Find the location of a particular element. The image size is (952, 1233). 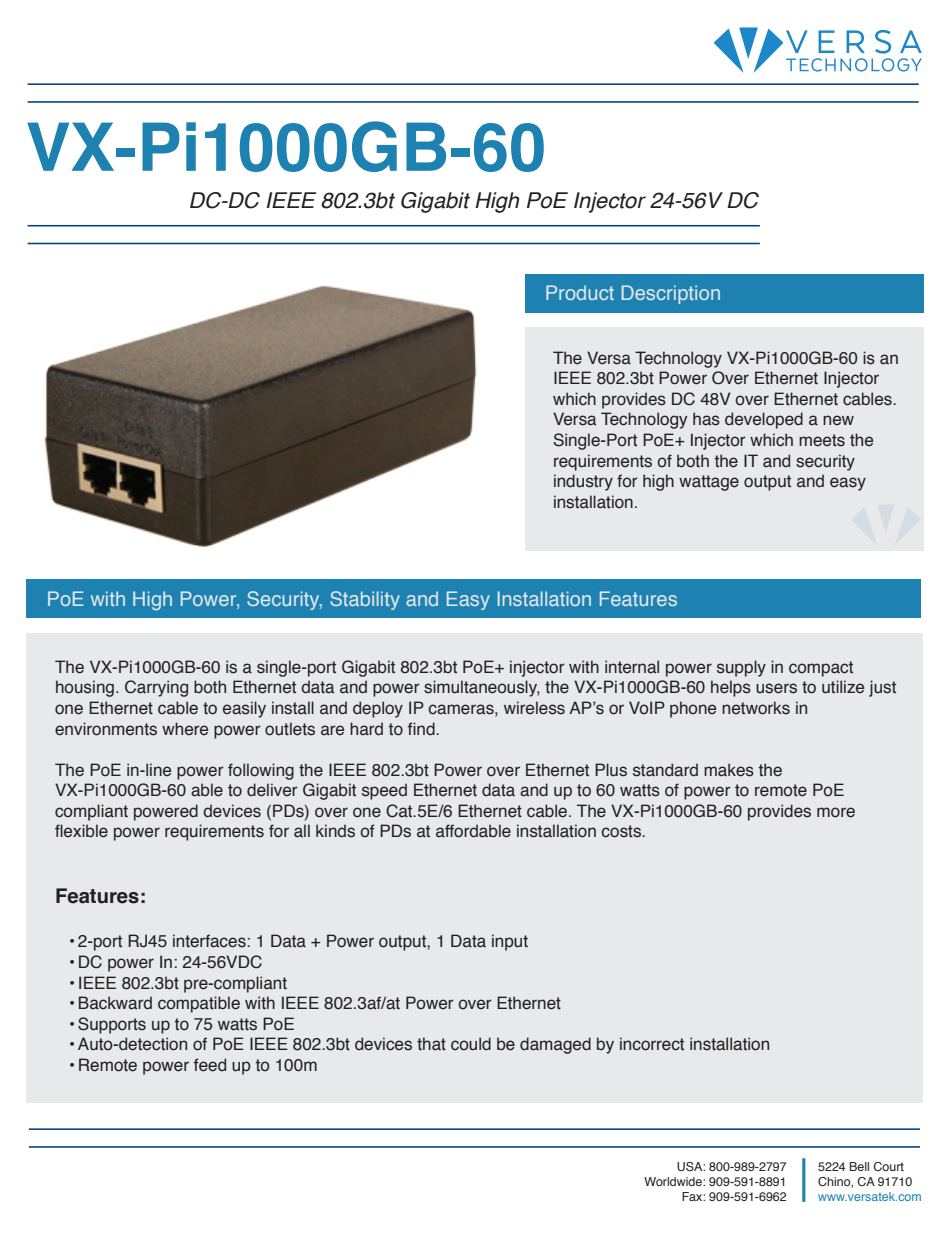

compact is located at coordinates (821, 669).
